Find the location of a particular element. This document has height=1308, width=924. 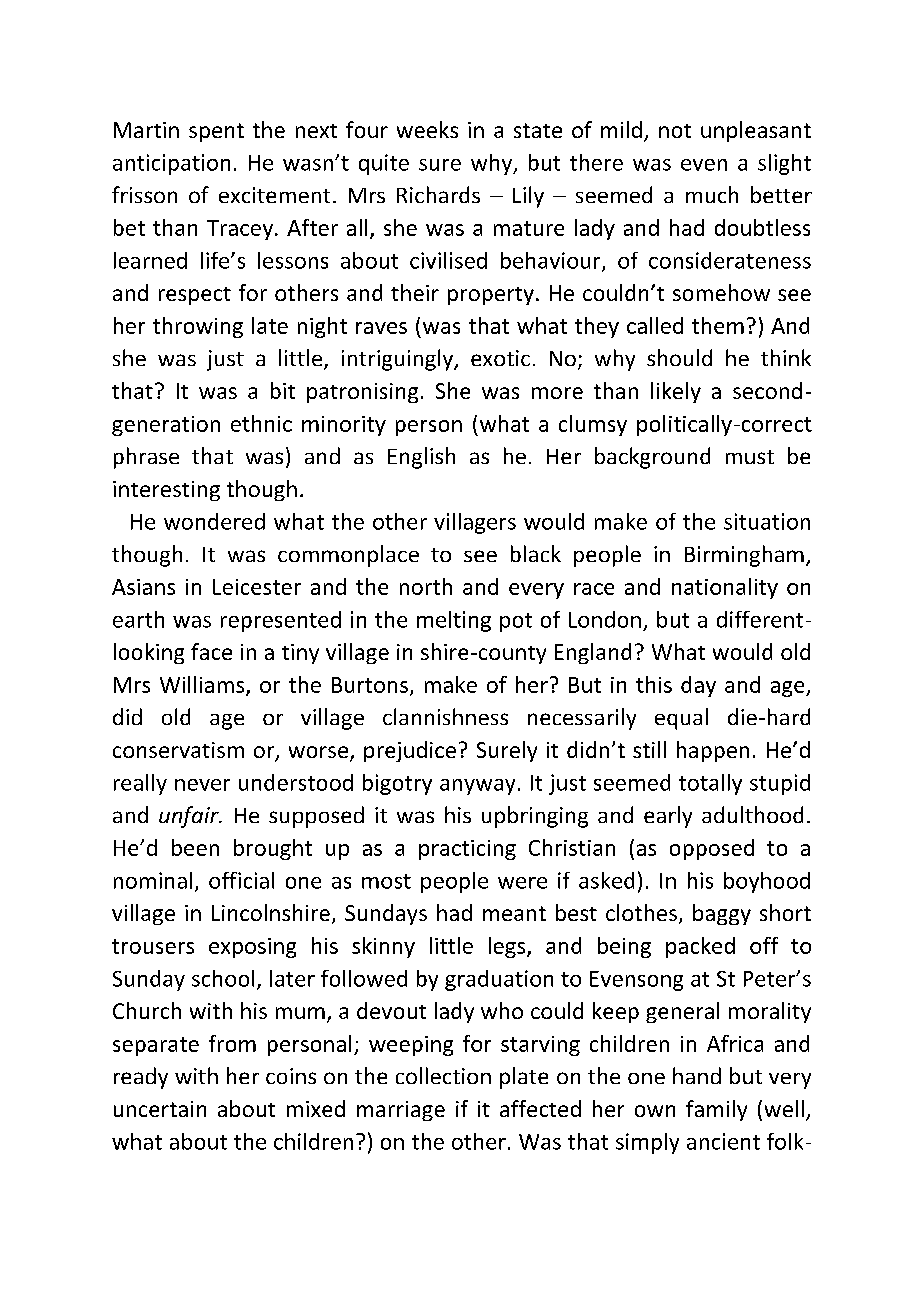

much is located at coordinates (712, 194).
